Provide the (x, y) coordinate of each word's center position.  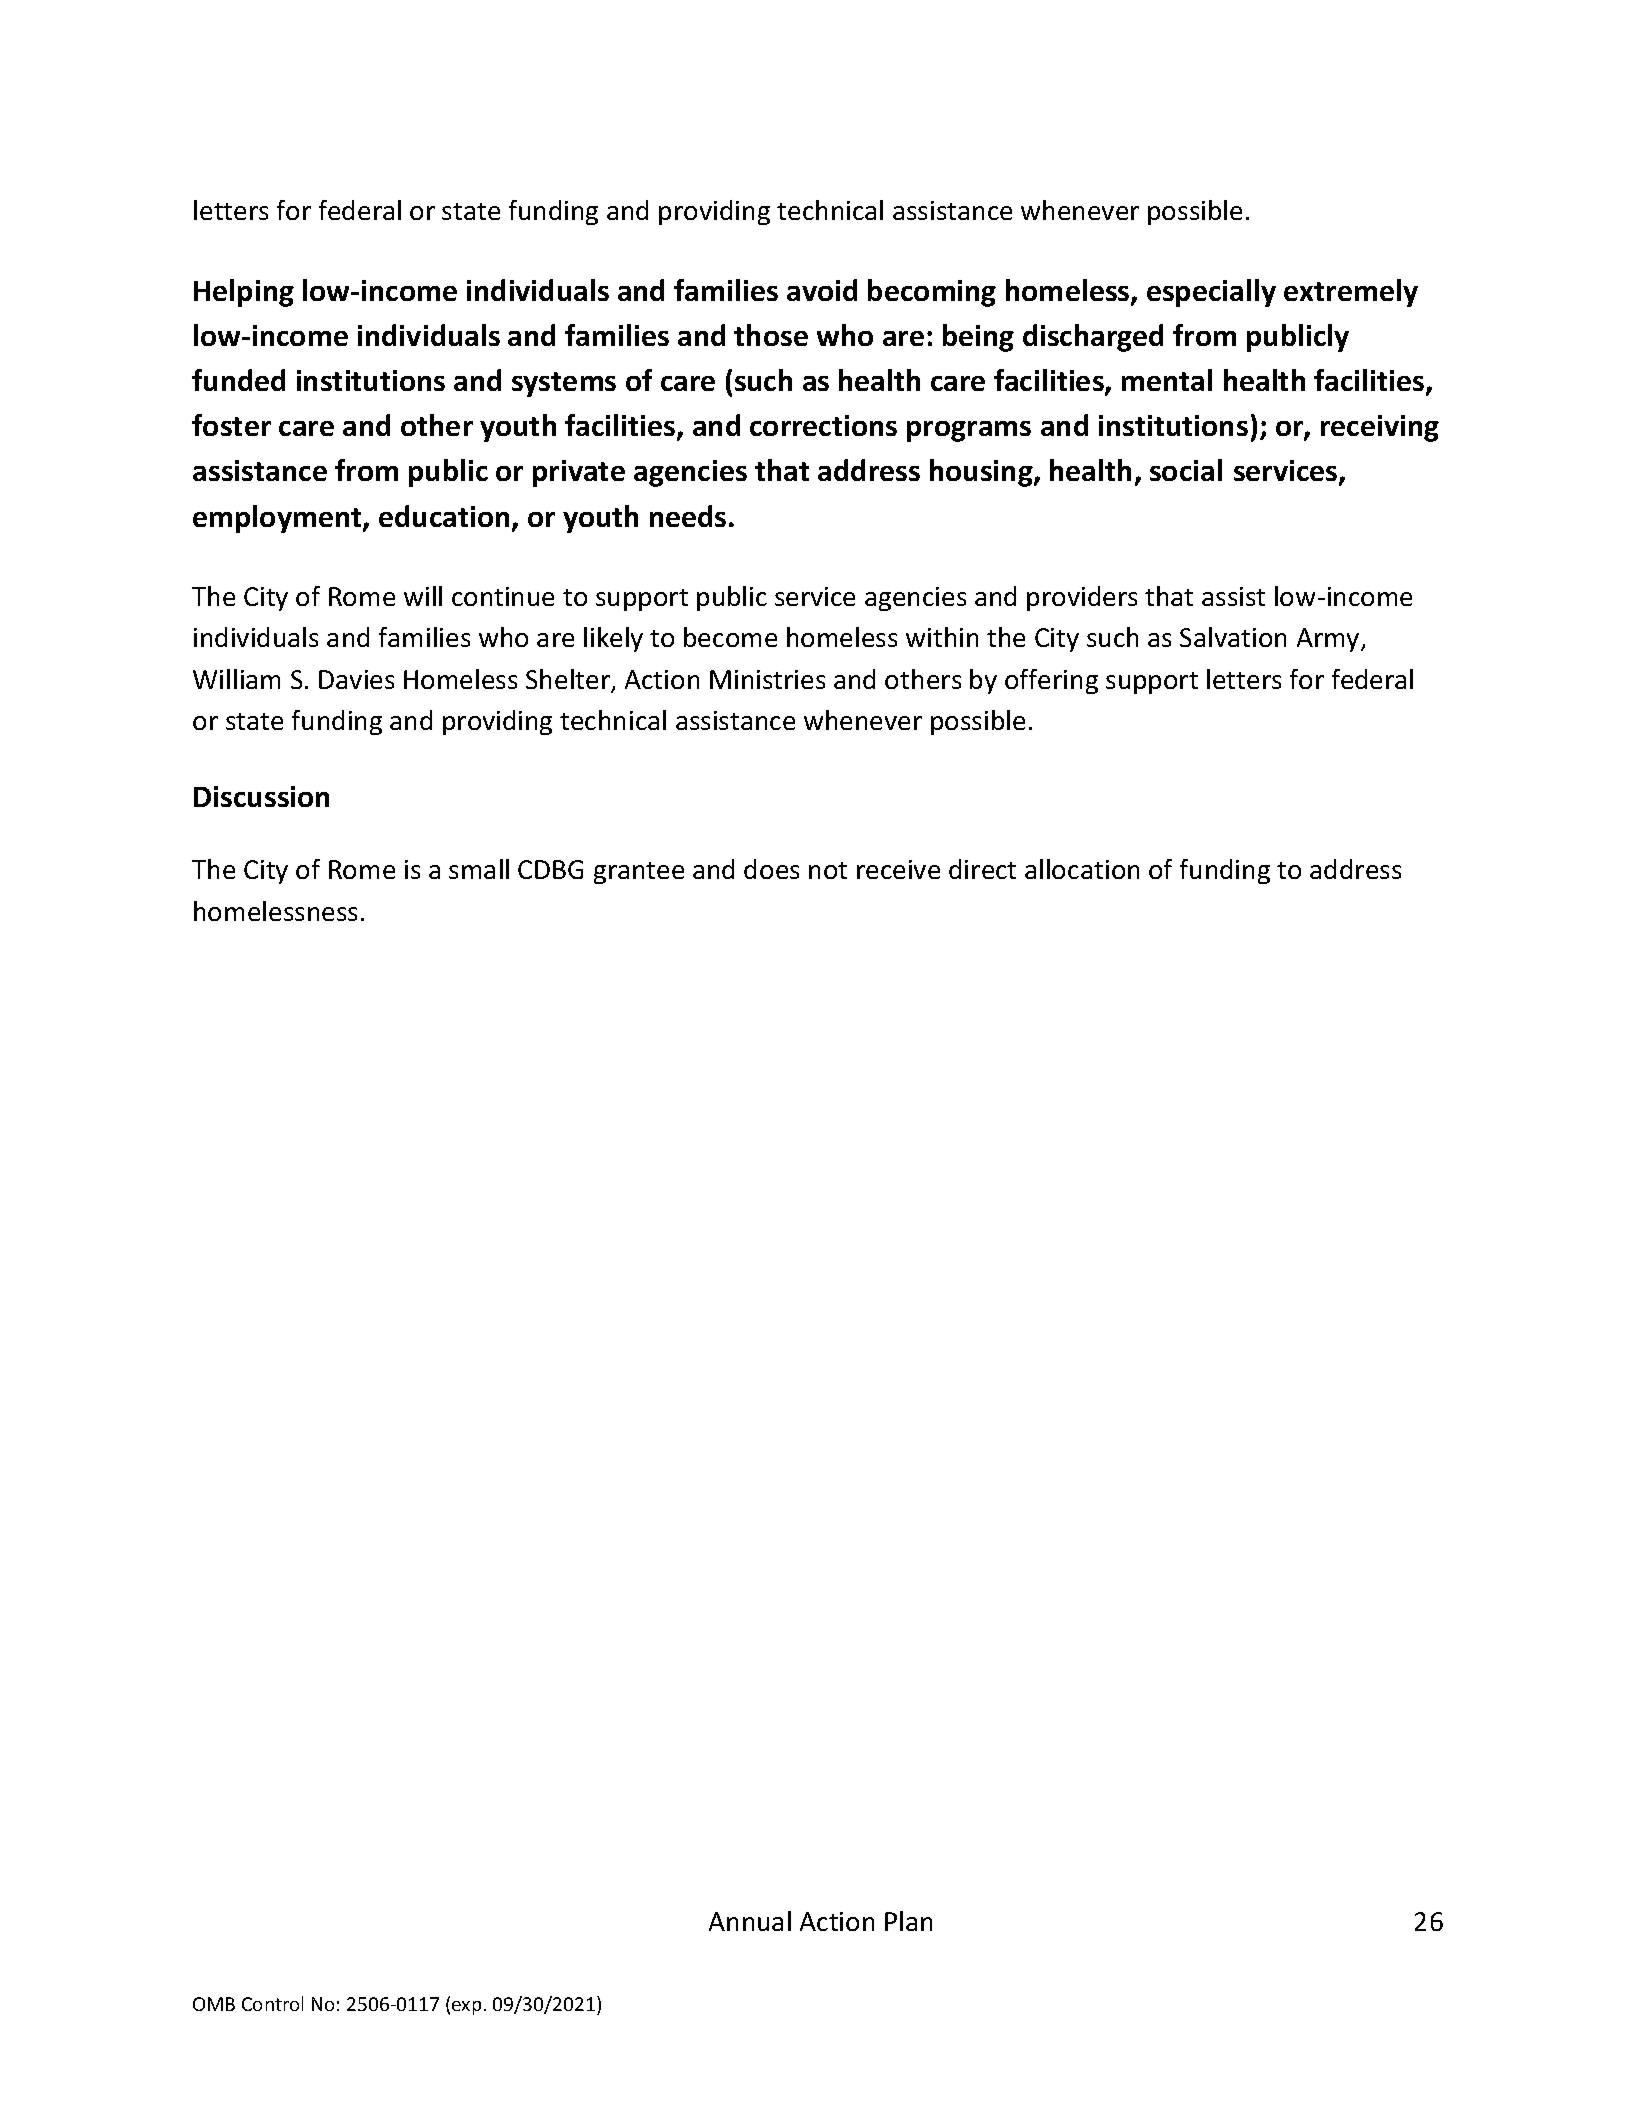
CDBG (550, 869)
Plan (908, 1921)
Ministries (767, 679)
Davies (356, 679)
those (771, 335)
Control (272, 2003)
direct (982, 869)
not (828, 870)
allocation (1082, 869)
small (479, 869)
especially (1211, 293)
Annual (750, 1921)
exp (466, 2008)
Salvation (1233, 637)
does (771, 869)
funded (238, 380)
